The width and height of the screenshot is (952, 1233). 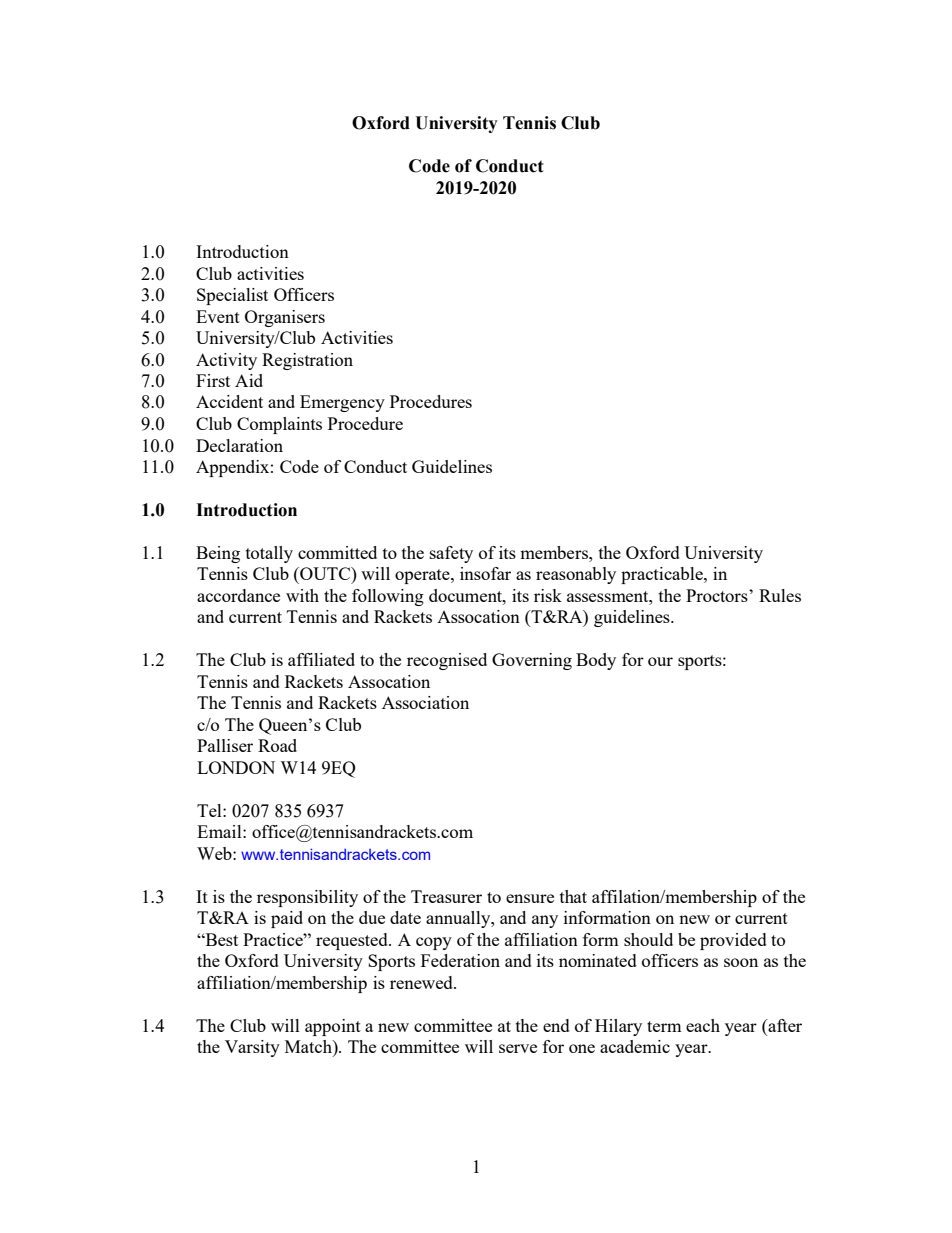 What do you see at coordinates (663, 575) in the screenshot?
I see `practicable` at bounding box center [663, 575].
